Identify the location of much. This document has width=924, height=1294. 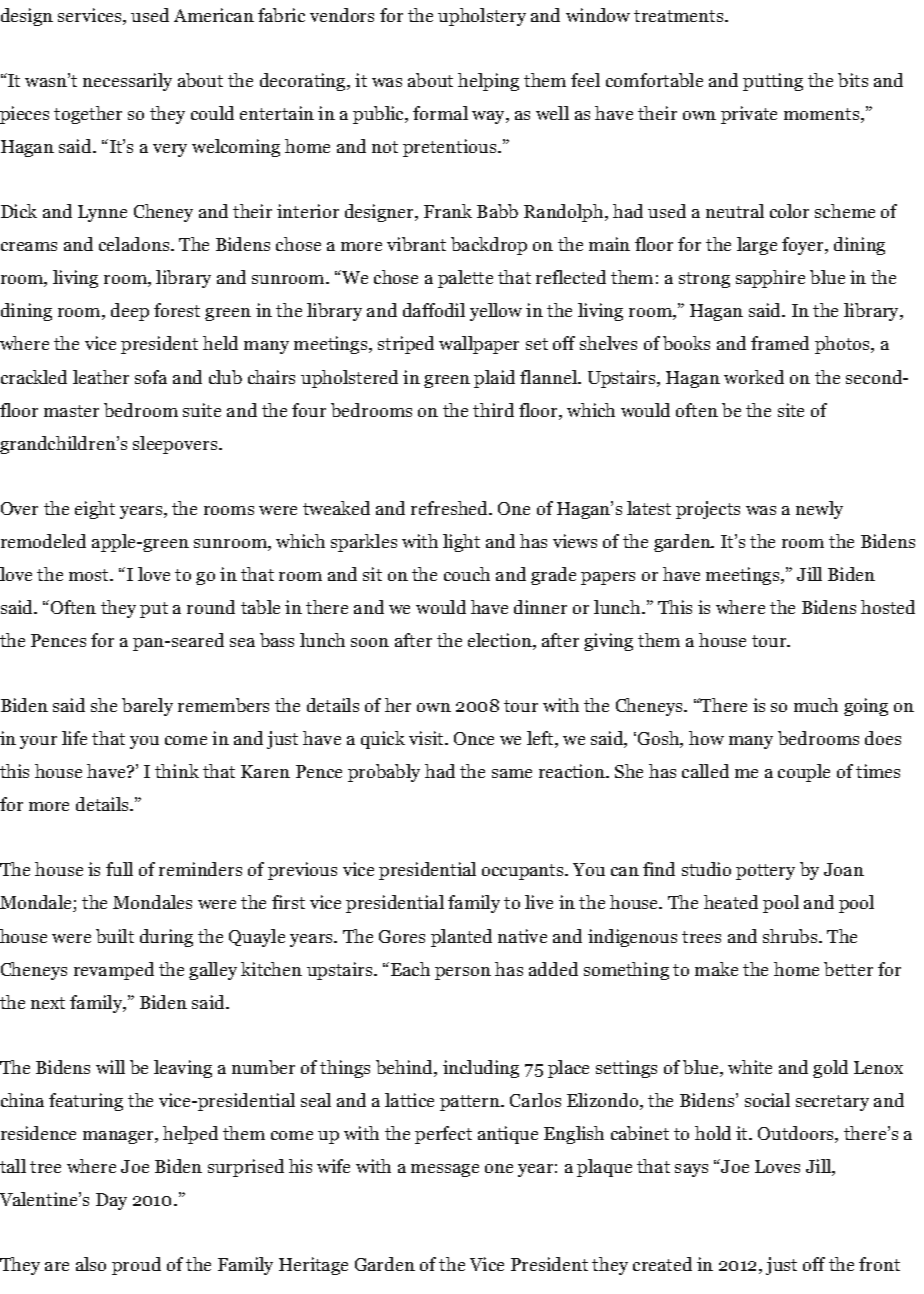
(816, 705).
